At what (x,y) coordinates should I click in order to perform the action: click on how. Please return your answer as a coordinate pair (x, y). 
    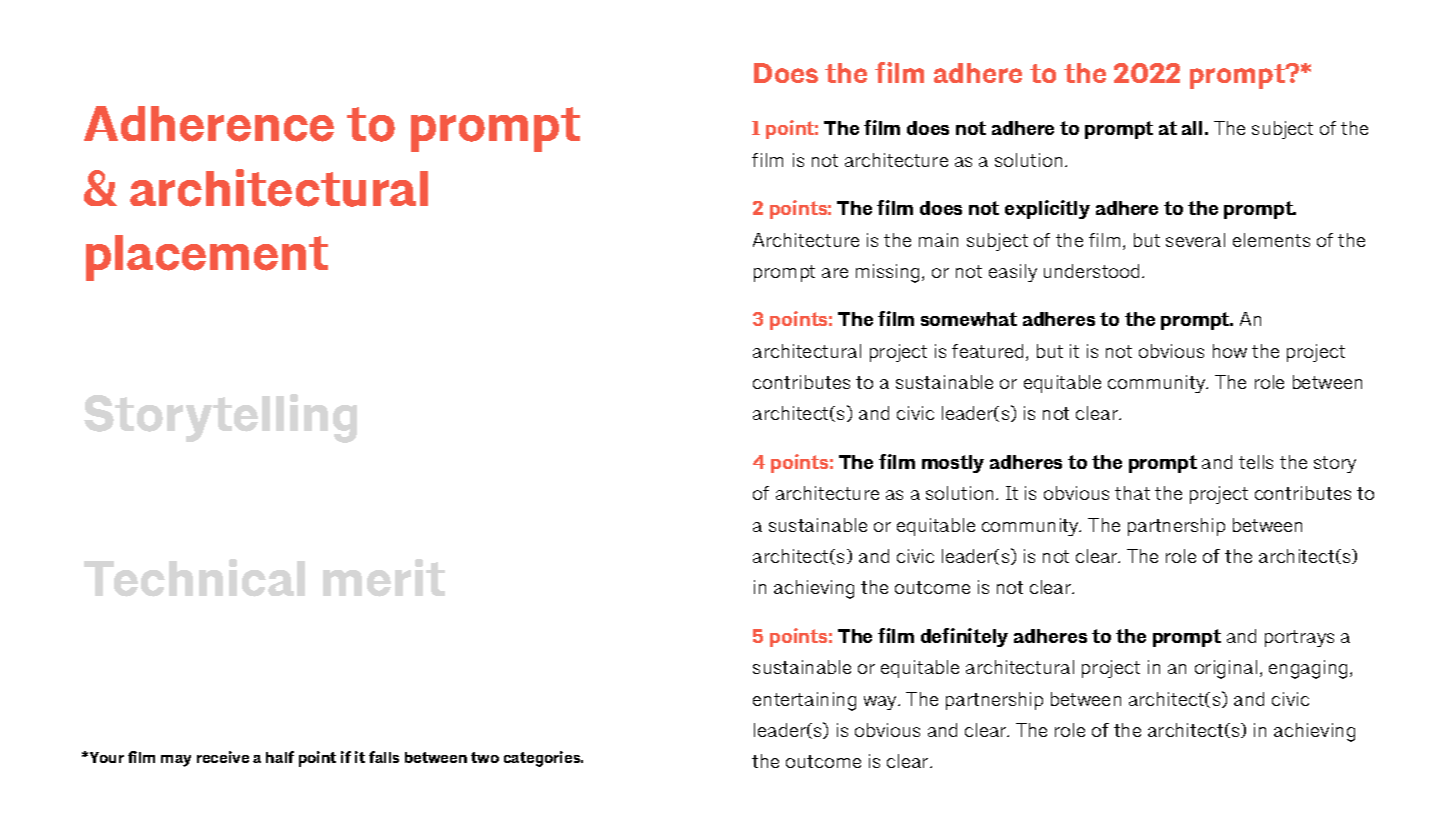
    Looking at the image, I should click on (1230, 351).
